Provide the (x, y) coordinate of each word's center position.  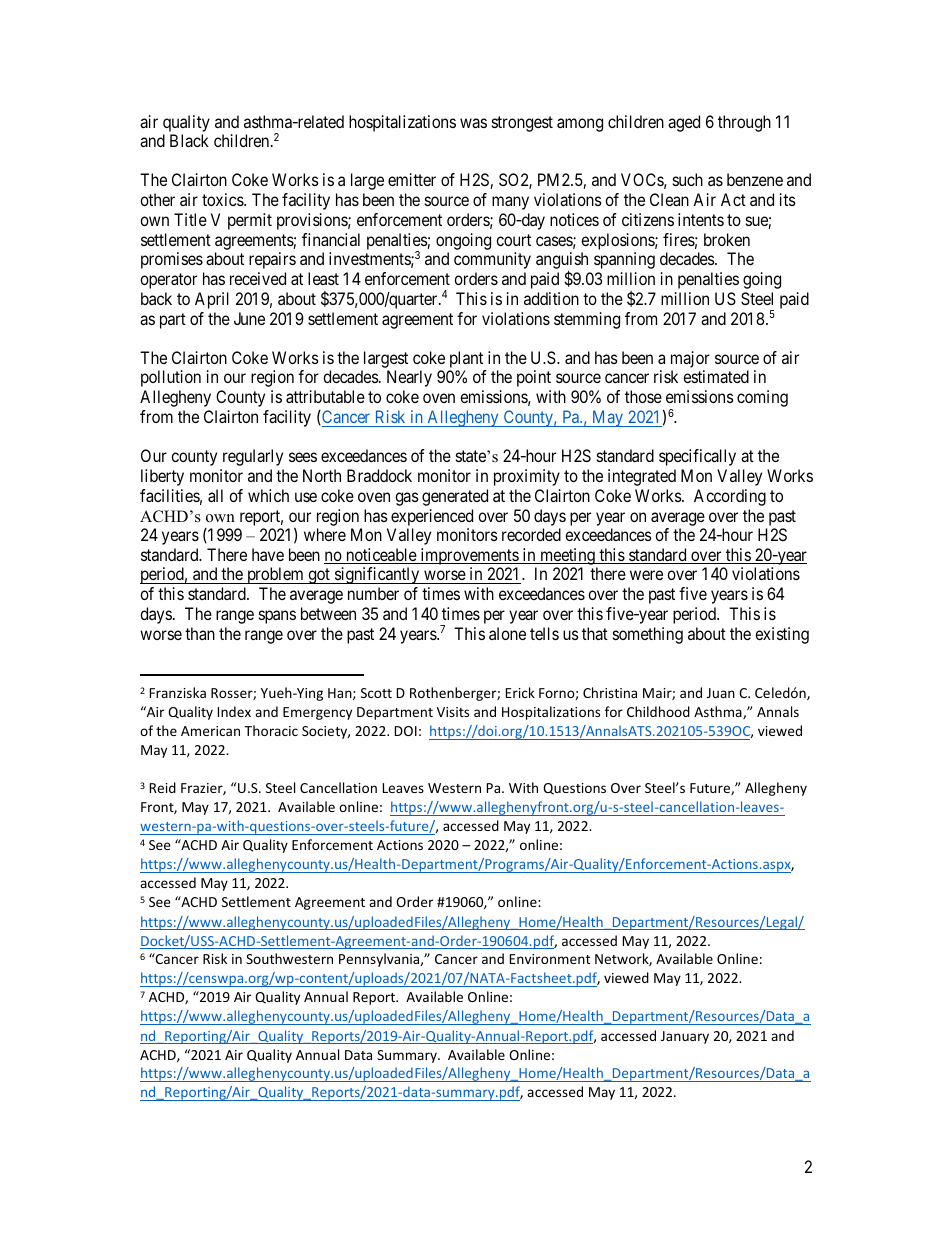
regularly (253, 457)
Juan (721, 693)
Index (234, 711)
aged (684, 123)
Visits (453, 712)
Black (189, 140)
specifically (697, 457)
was (473, 123)
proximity (527, 477)
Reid (163, 787)
